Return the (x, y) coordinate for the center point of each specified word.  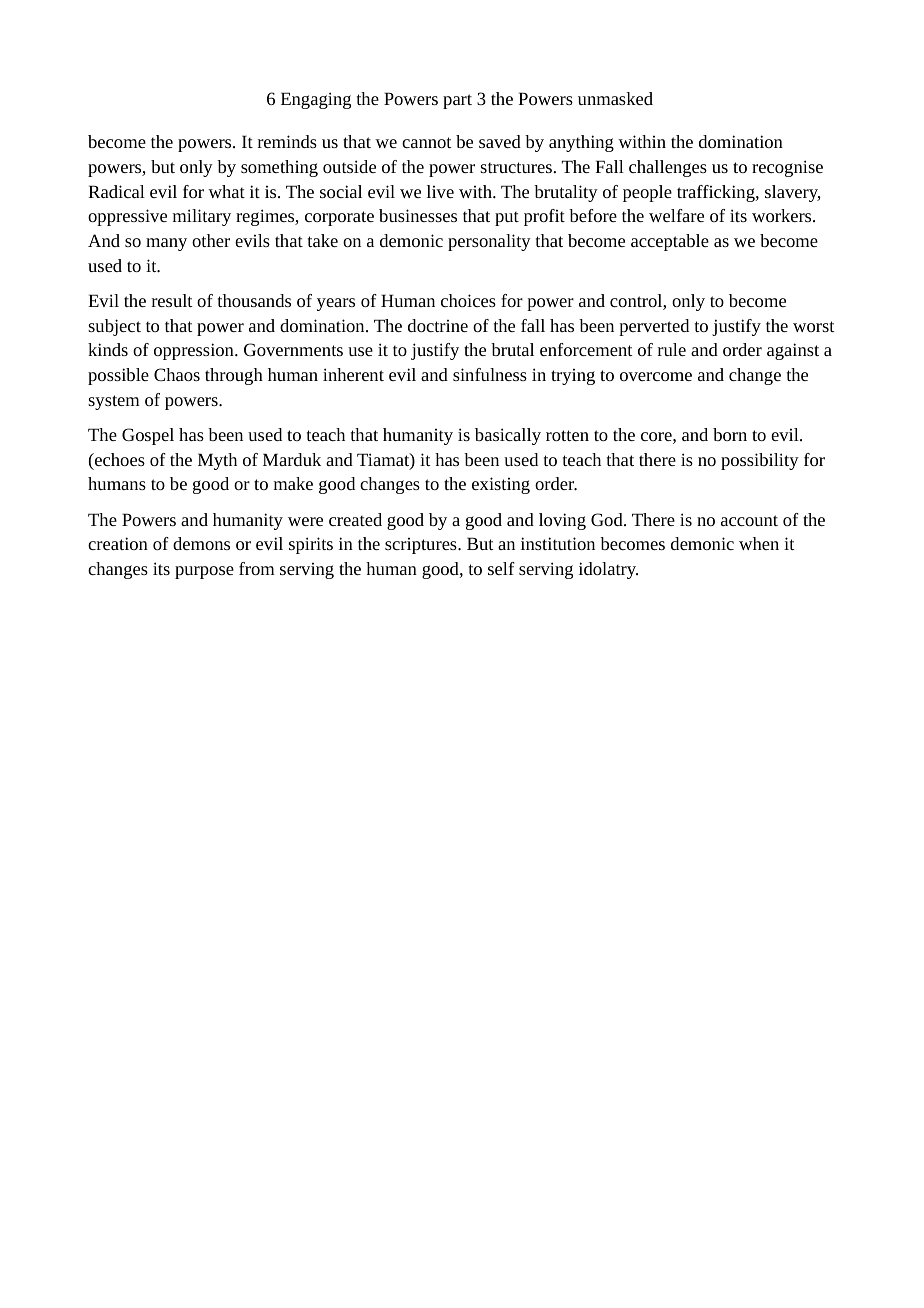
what (226, 191)
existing (501, 485)
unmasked (615, 98)
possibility (760, 461)
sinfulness (490, 374)
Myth (217, 461)
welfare (676, 215)
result (172, 300)
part (457, 101)
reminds (287, 141)
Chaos (177, 374)
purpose (204, 572)
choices (468, 300)
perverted (654, 327)
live (440, 191)
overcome (656, 376)
